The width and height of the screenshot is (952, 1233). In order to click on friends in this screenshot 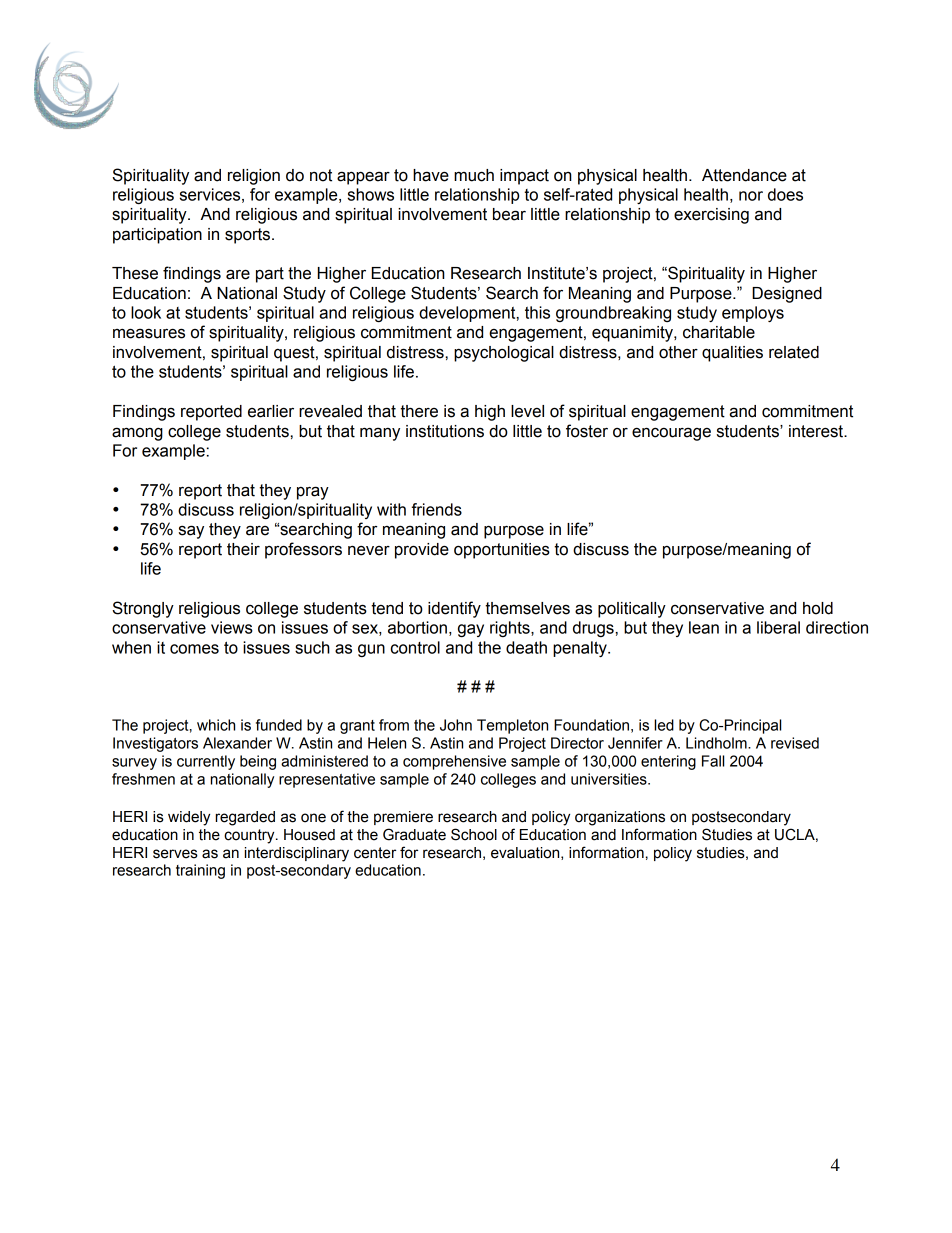, I will do `click(437, 509)`.
